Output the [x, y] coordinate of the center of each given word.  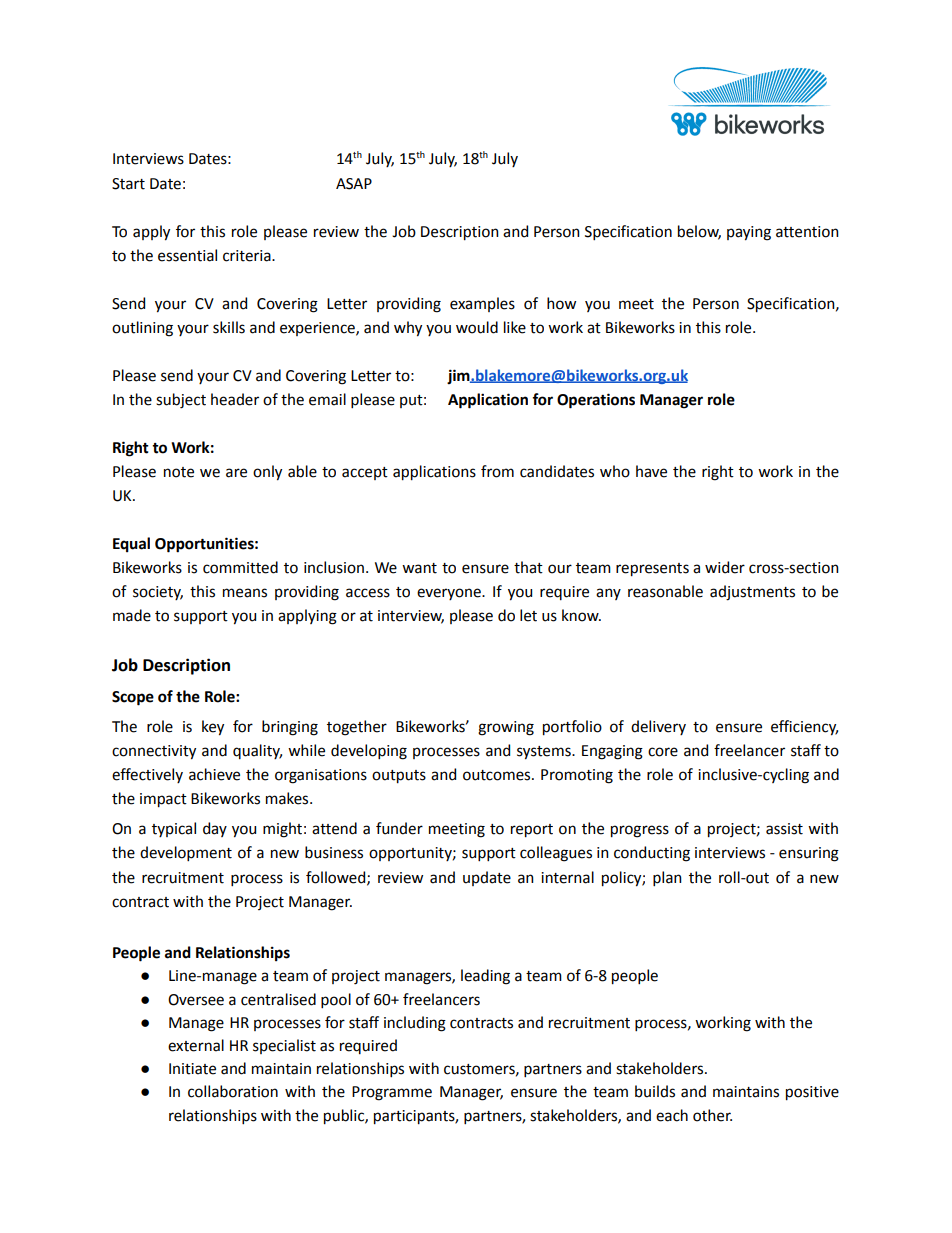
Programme [392, 1093]
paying [749, 233]
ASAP [354, 184]
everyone [450, 594]
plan [667, 878]
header [235, 399]
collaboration [233, 1091]
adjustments [752, 593]
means [245, 593]
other [712, 1115]
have [651, 471]
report [532, 831]
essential [187, 255]
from [497, 471]
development [186, 853]
